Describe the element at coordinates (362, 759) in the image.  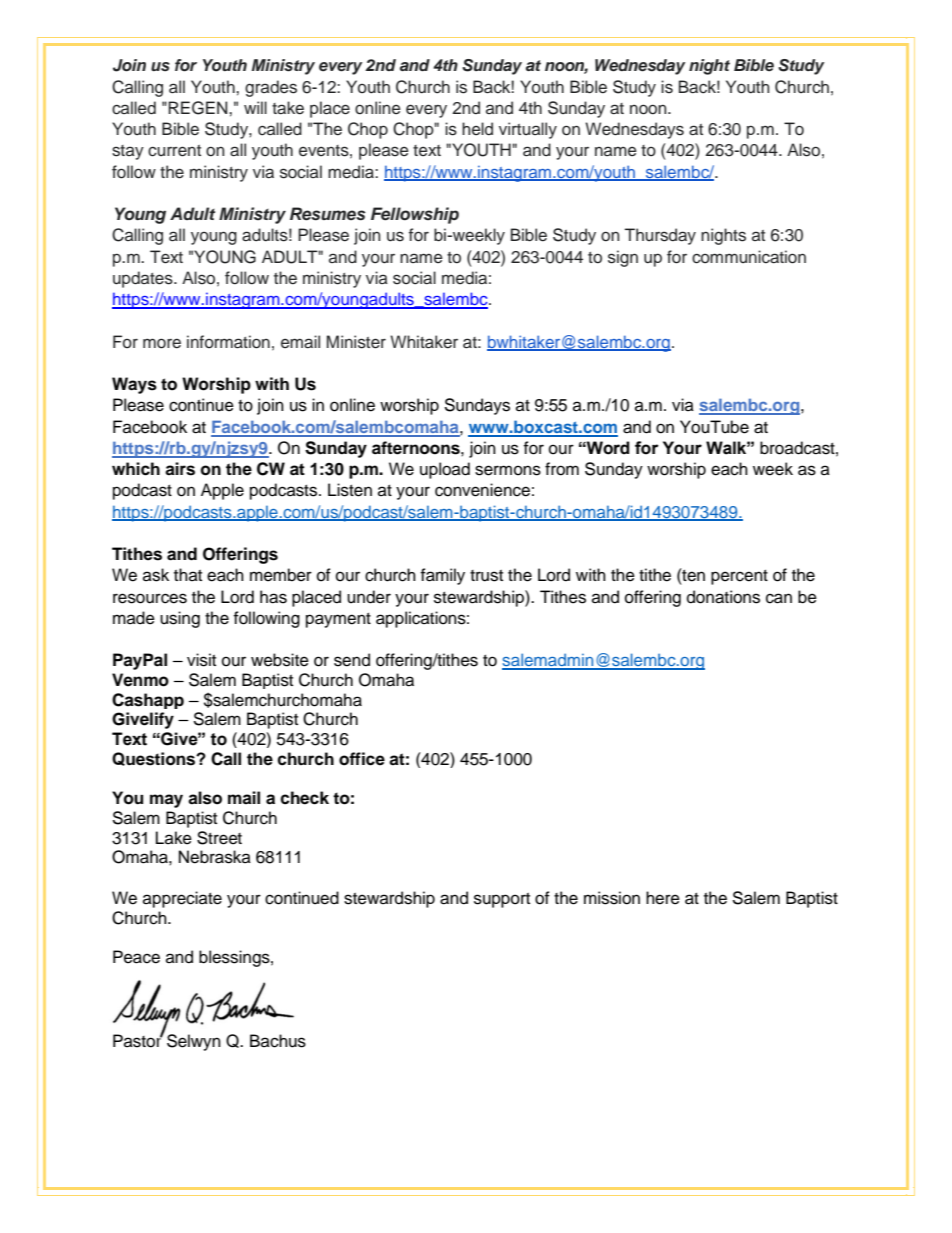
I see `office` at that location.
